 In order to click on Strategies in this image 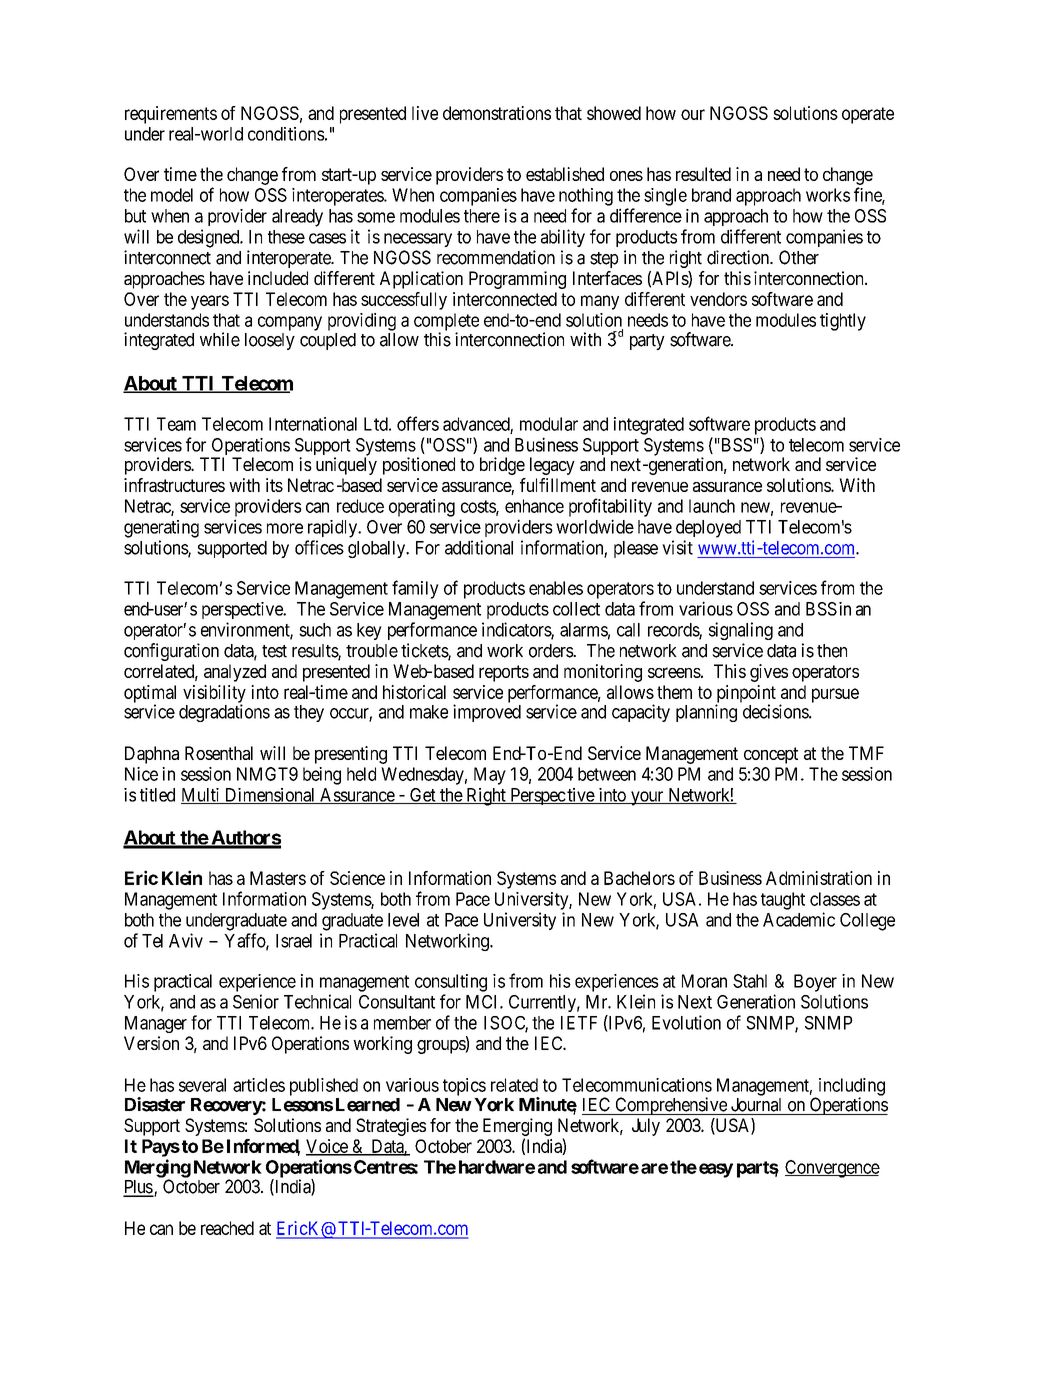, I will do `click(391, 1127)`.
